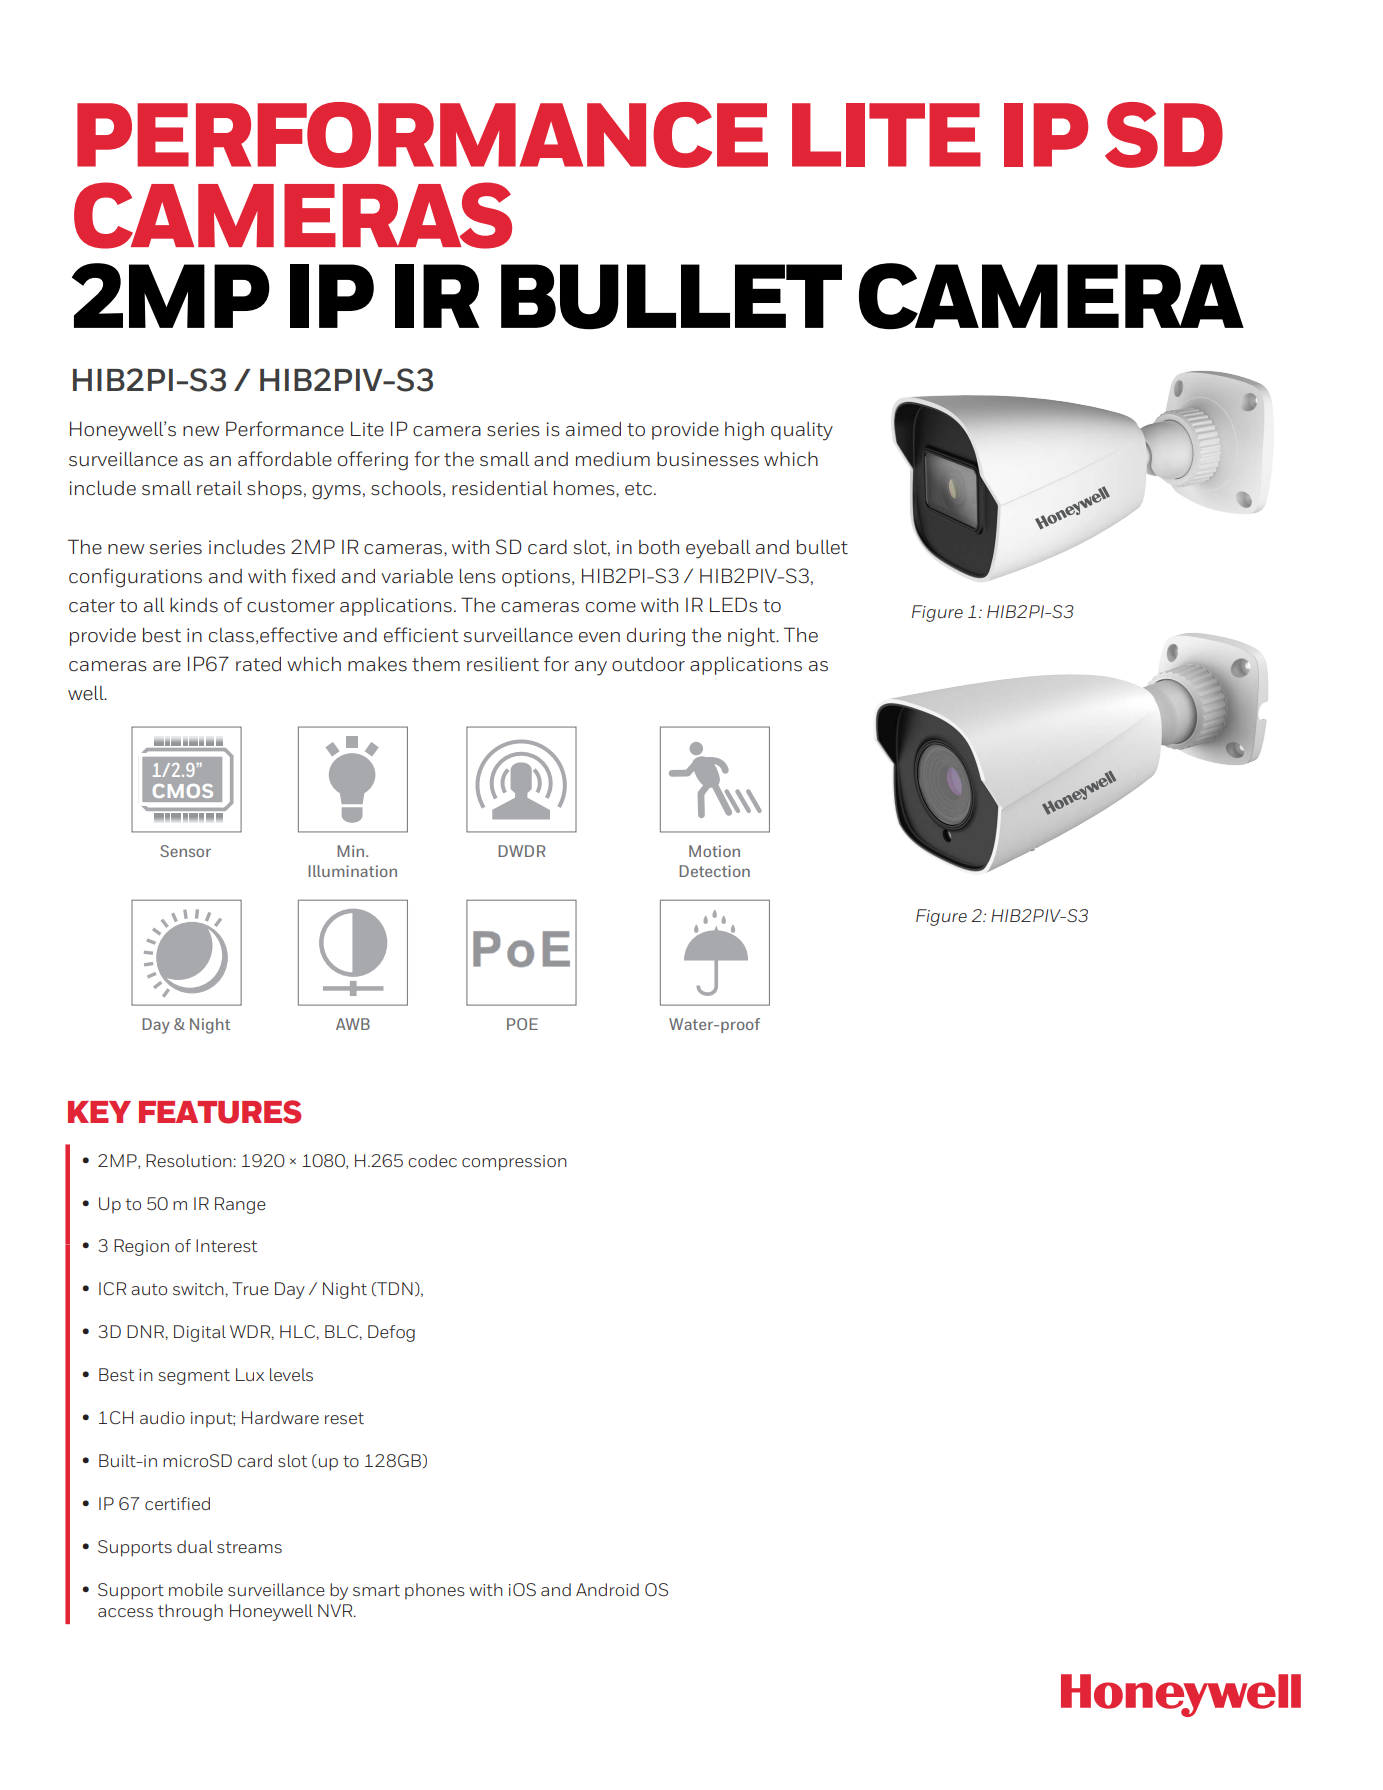  I want to click on codec, so click(432, 1160).
